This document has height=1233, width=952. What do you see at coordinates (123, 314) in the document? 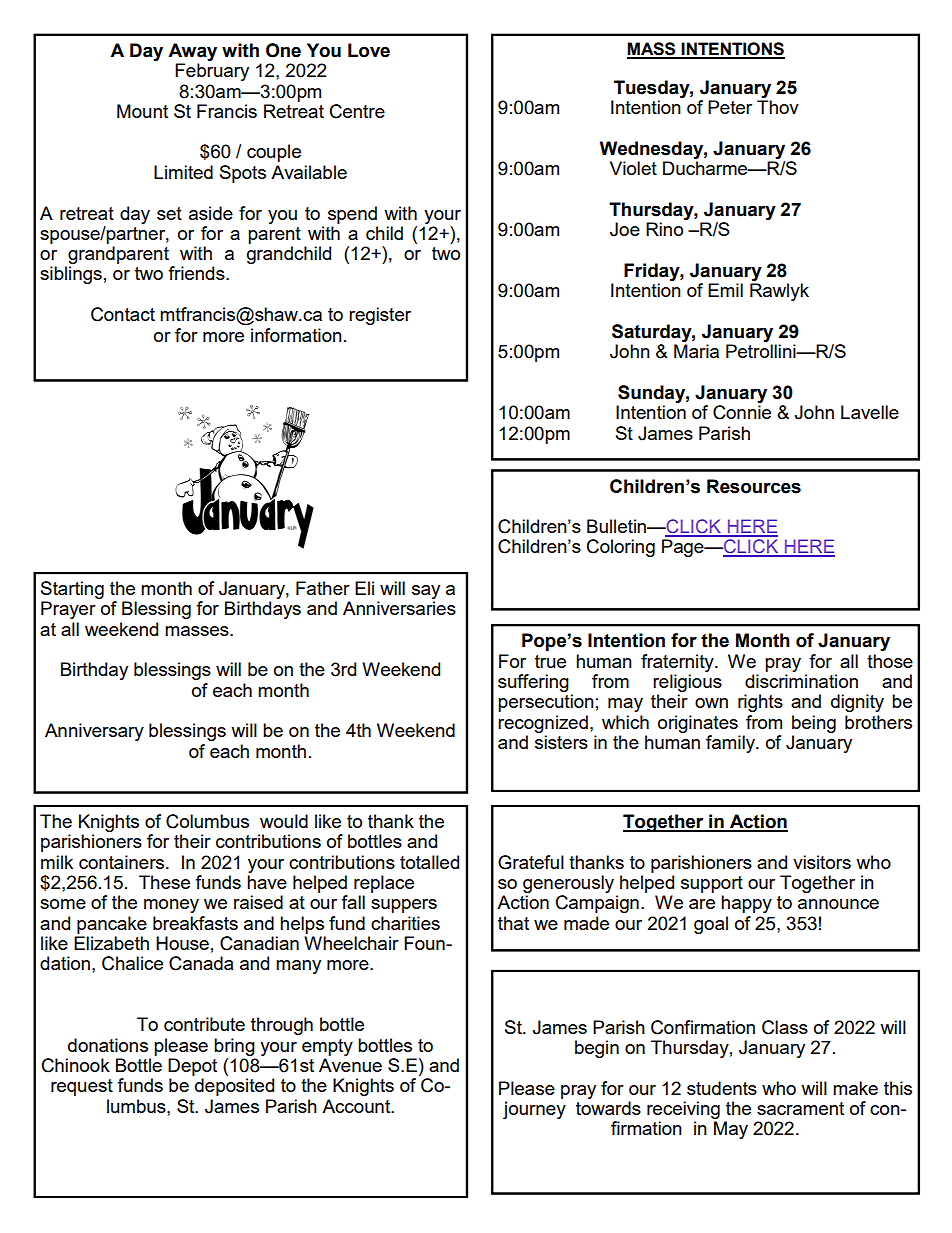
I see `Contact` at bounding box center [123, 314].
